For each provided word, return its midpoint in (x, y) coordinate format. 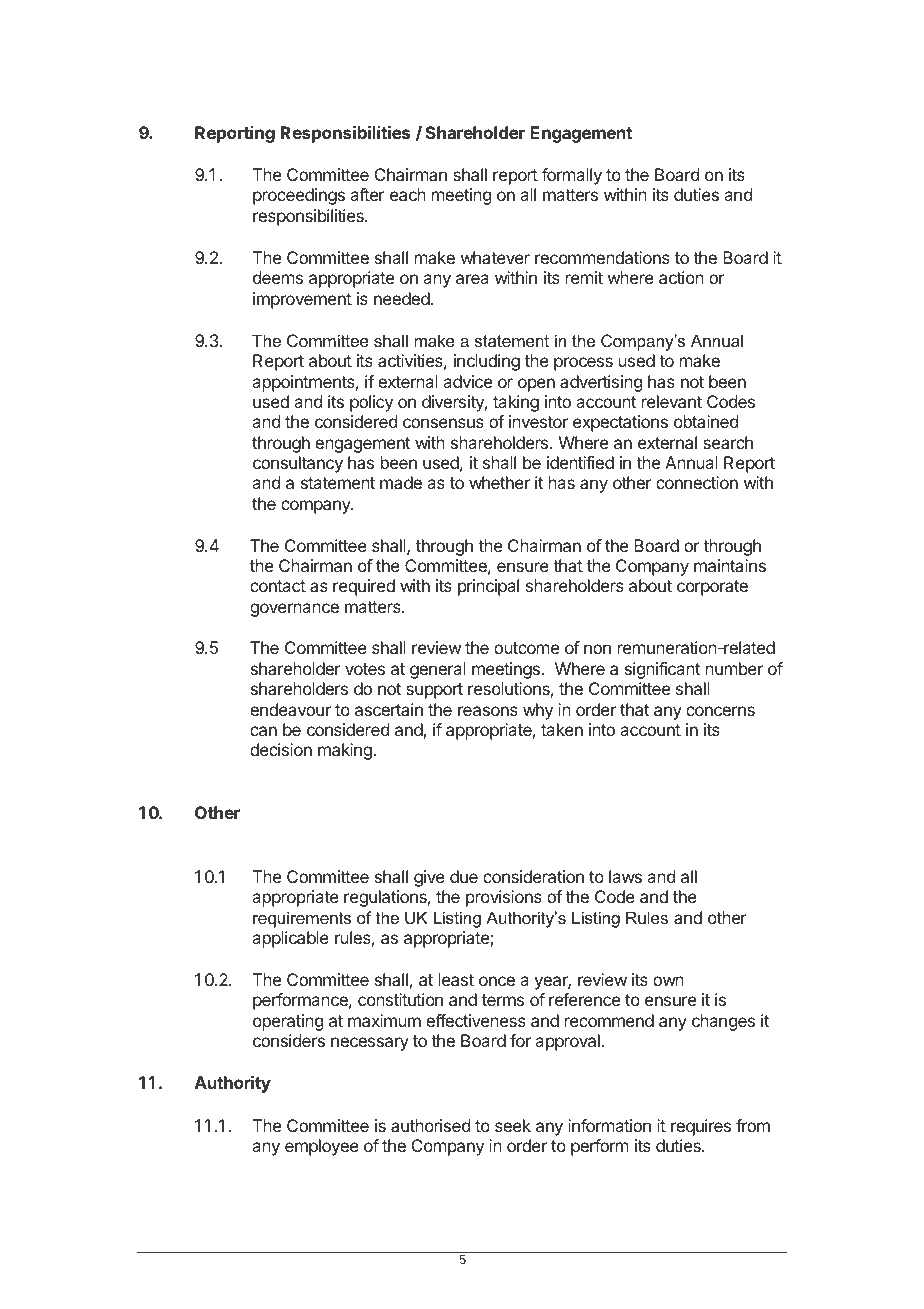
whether (499, 482)
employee (322, 1147)
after (367, 194)
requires (701, 1127)
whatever (495, 257)
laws (625, 876)
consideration (533, 876)
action (681, 277)
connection (697, 482)
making (346, 751)
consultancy (298, 464)
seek (513, 1125)
